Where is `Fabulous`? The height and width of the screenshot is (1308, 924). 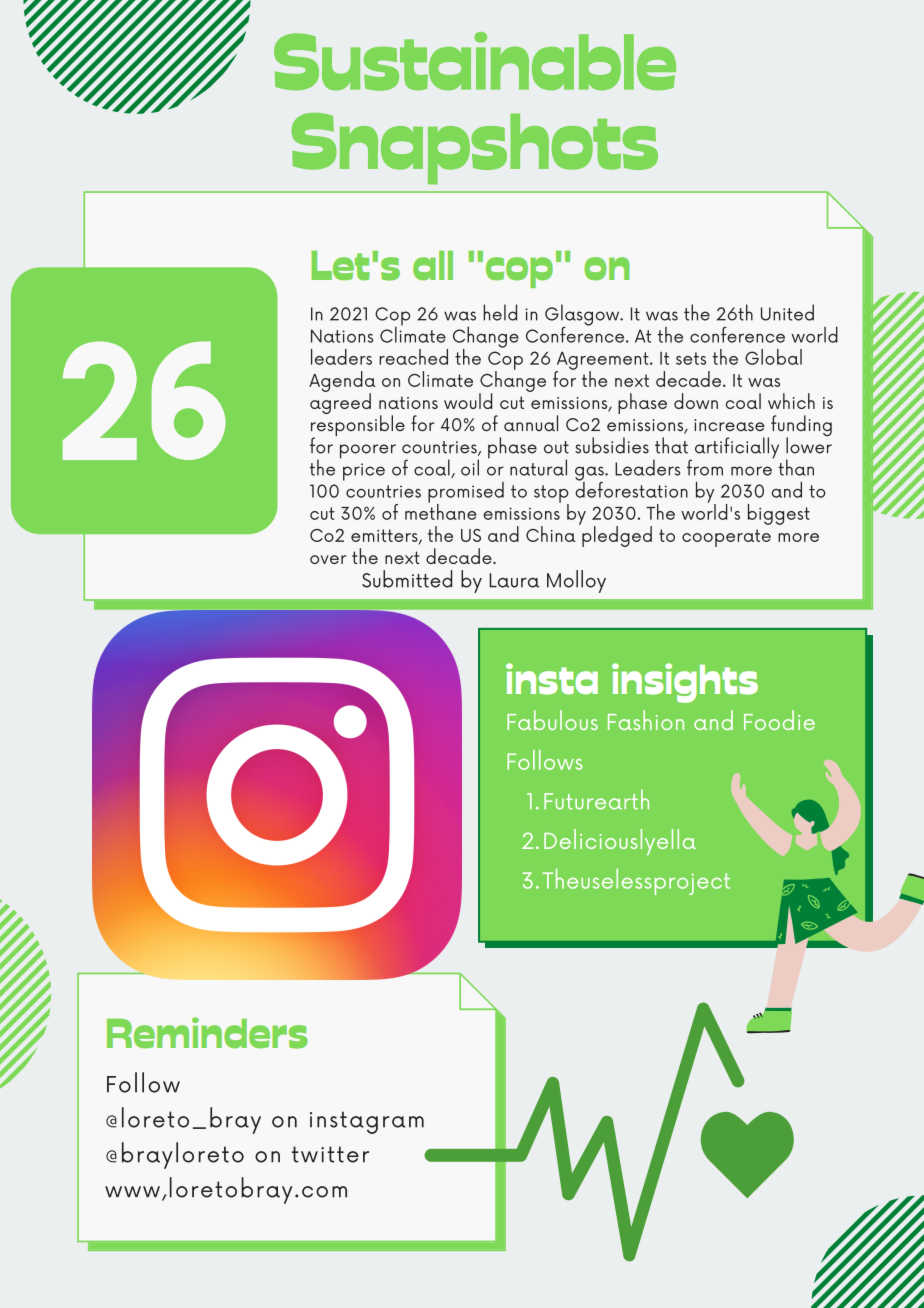
Fabulous is located at coordinates (552, 720).
